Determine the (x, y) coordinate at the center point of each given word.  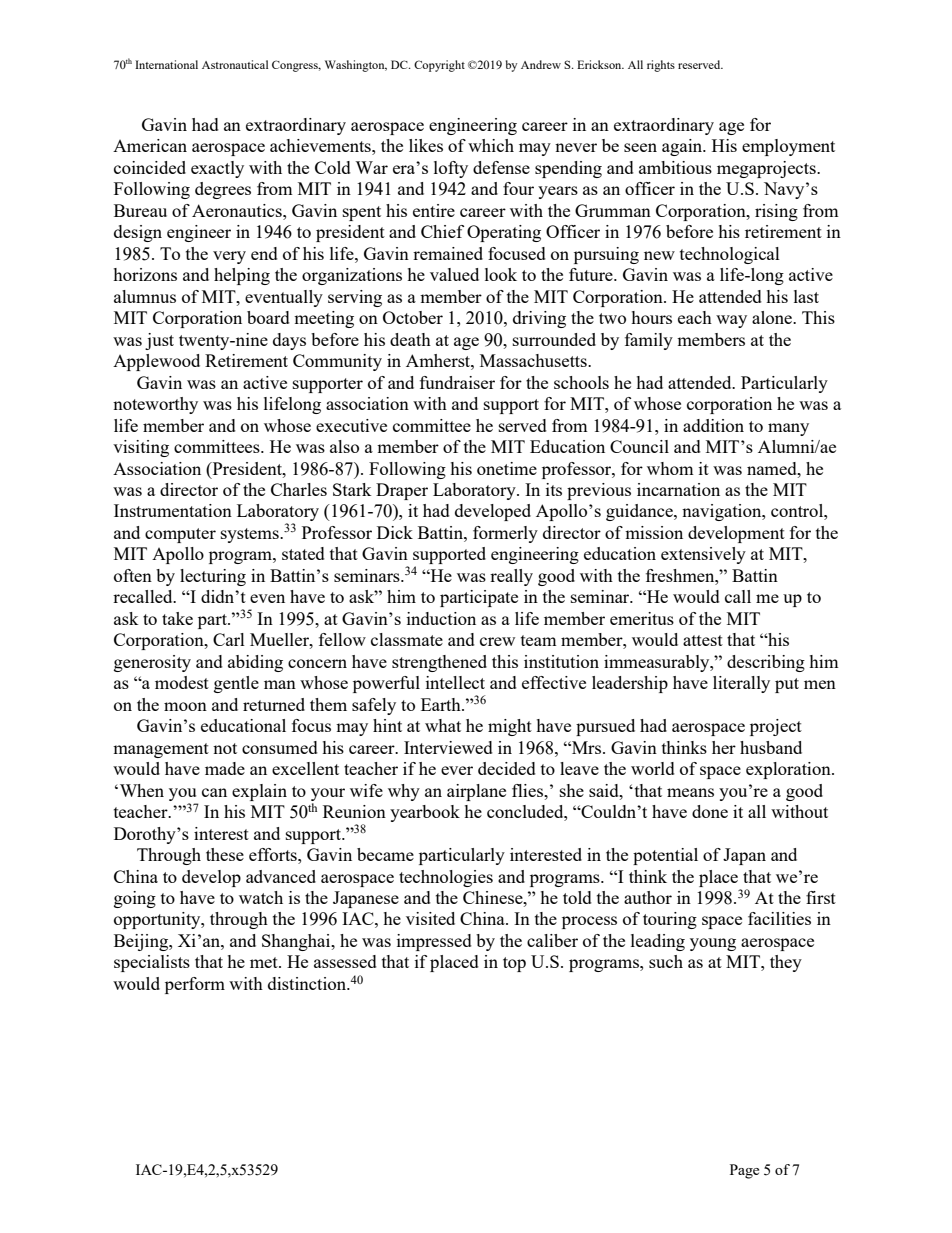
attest (703, 640)
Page (744, 1171)
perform (195, 985)
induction (441, 618)
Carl (229, 639)
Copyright (439, 66)
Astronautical (235, 64)
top (514, 964)
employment (788, 147)
